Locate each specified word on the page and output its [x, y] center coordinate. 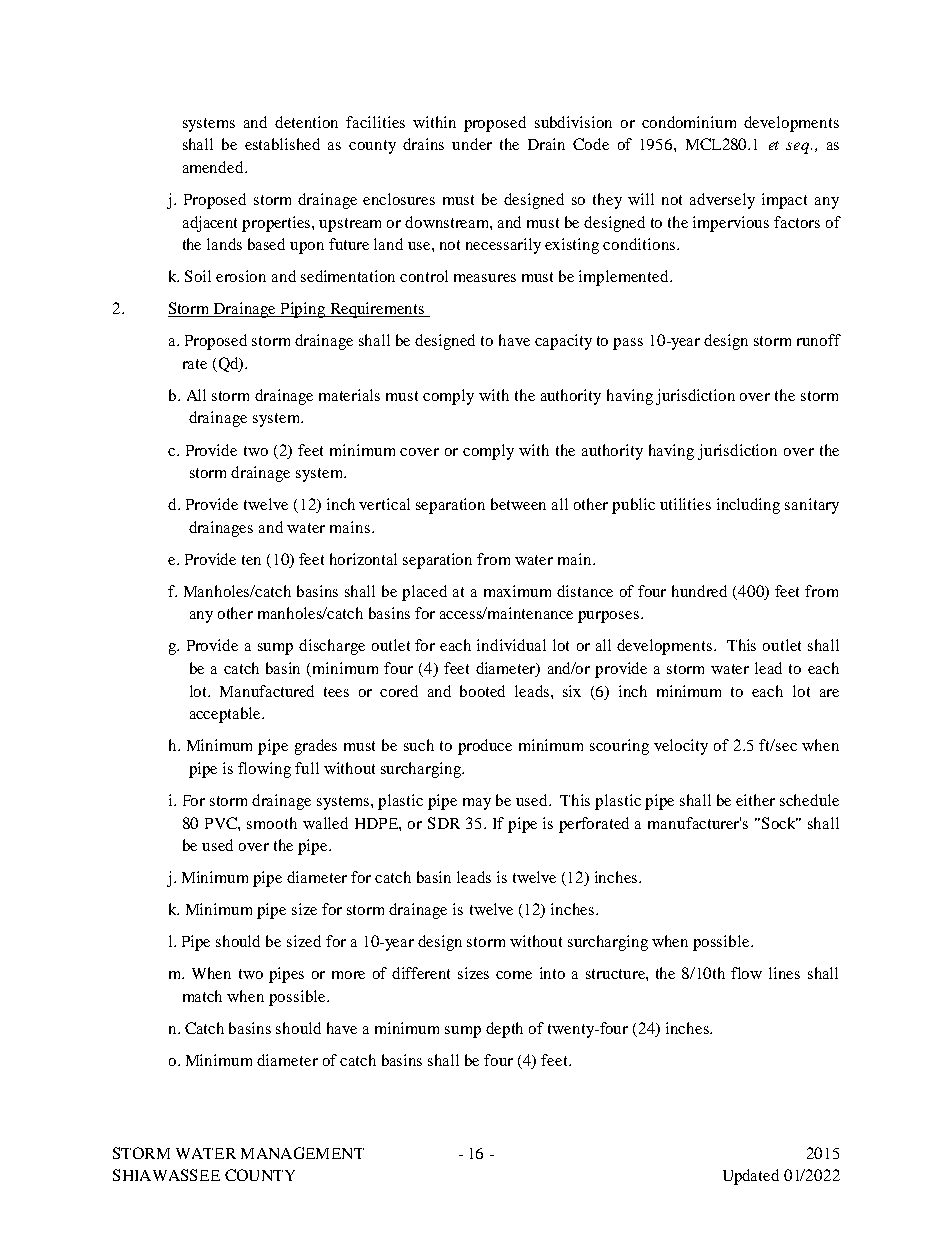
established [282, 144]
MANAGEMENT [302, 1153]
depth [504, 1030]
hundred [699, 591]
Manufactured [267, 691]
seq [799, 148]
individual [511, 645]
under [472, 144]
